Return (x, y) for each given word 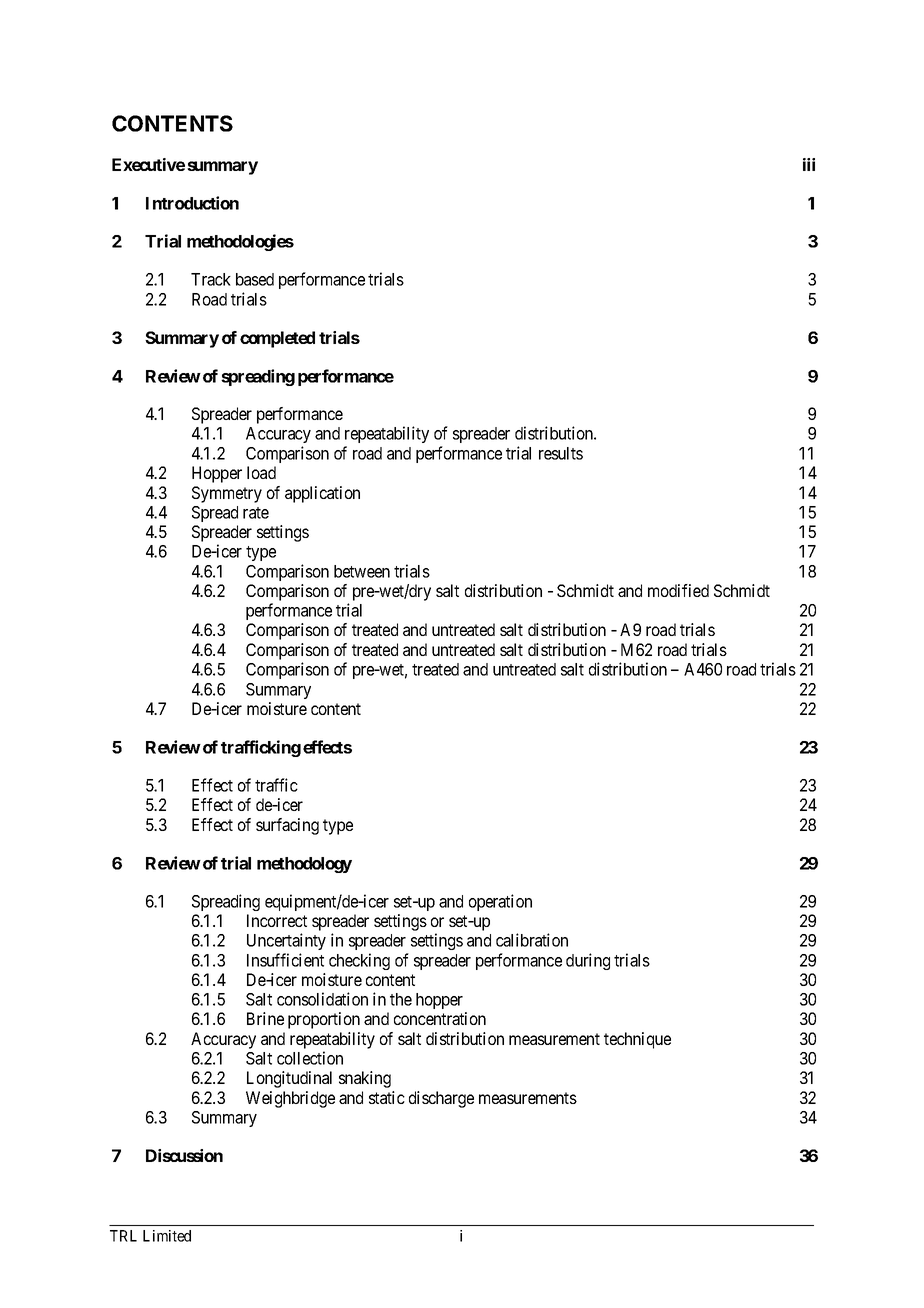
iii (809, 164)
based (255, 279)
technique (637, 1040)
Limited (167, 1236)
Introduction (192, 203)
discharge (441, 1099)
